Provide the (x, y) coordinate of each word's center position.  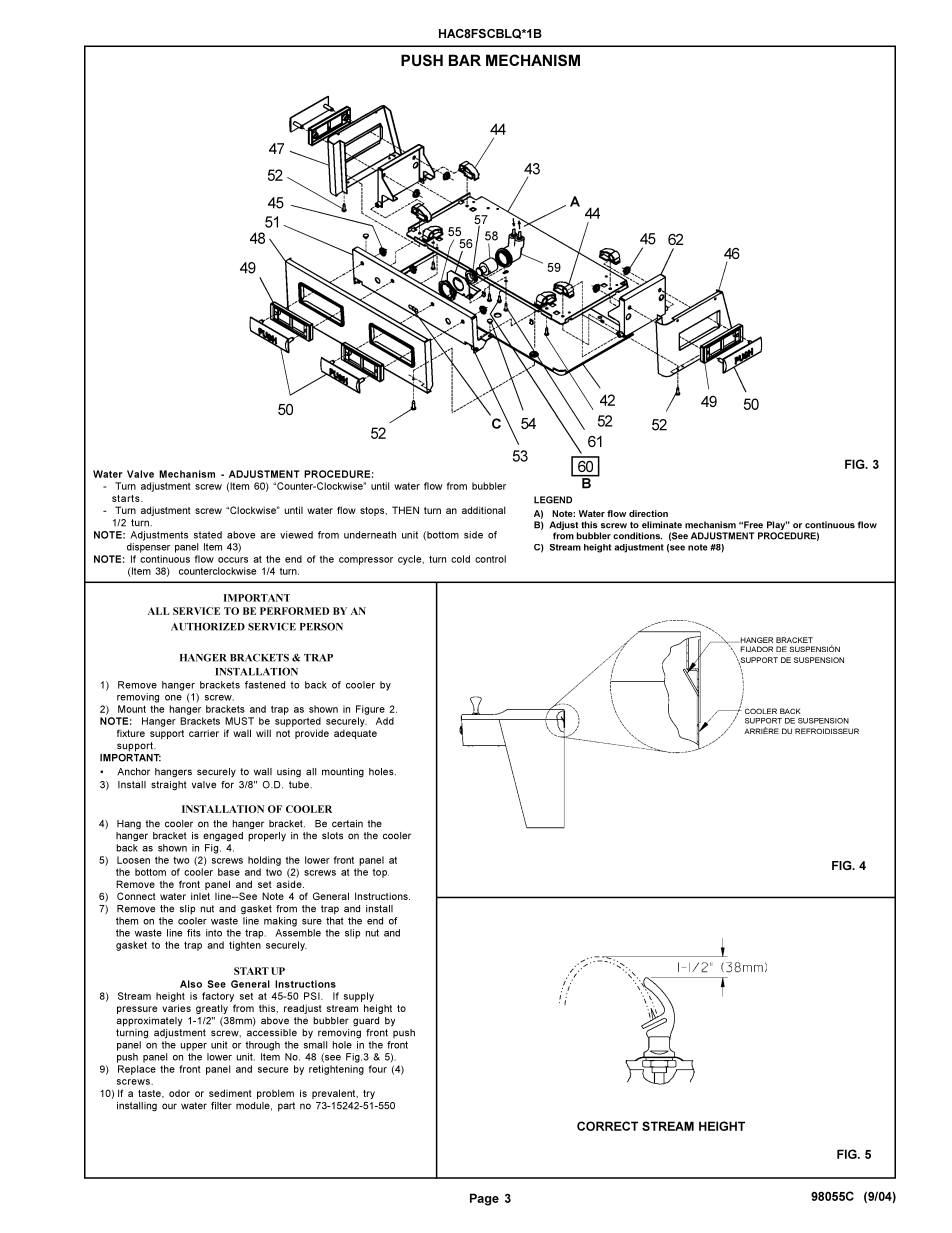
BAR (465, 60)
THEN (405, 510)
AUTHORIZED (208, 626)
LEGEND (553, 500)
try (369, 1094)
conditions (637, 536)
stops (373, 511)
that (334, 921)
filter (221, 1106)
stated (208, 535)
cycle (411, 560)
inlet (200, 896)
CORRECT (607, 1126)
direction (648, 513)
